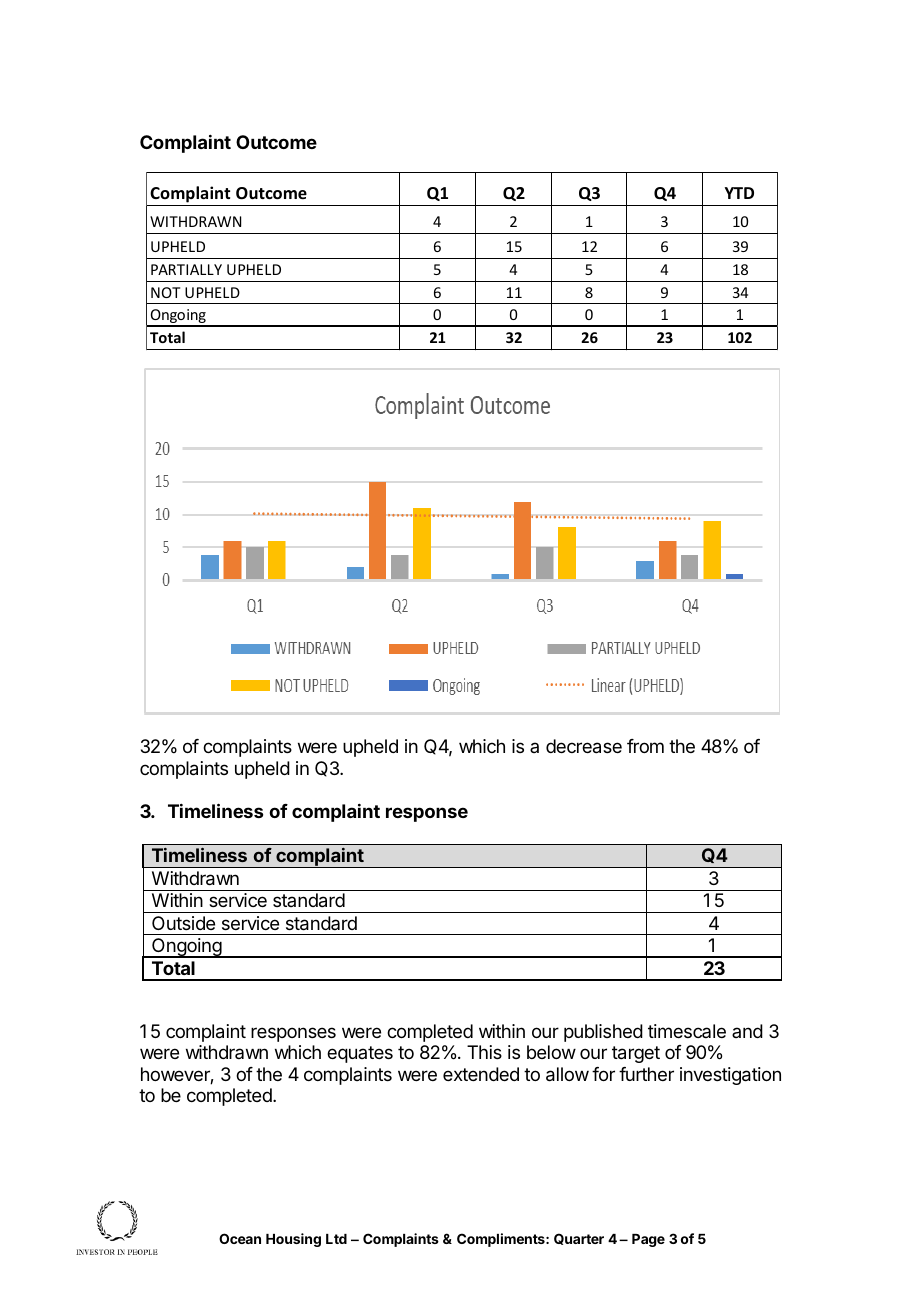 The image size is (924, 1308). Describe the element at coordinates (687, 1031) in the screenshot. I see `timescale` at that location.
